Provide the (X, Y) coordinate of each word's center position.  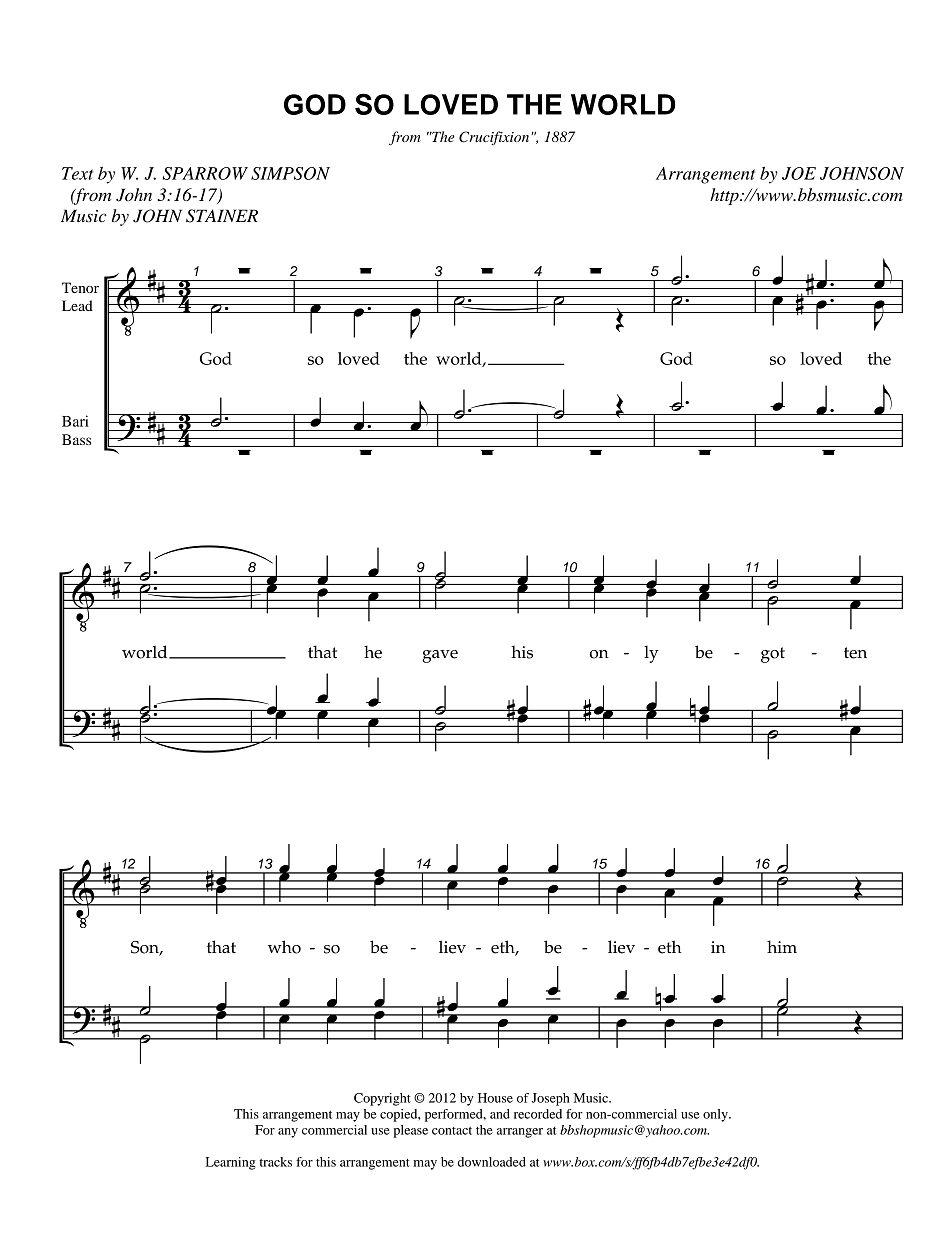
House (495, 1098)
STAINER (222, 216)
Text (77, 173)
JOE (799, 173)
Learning (231, 1163)
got (773, 655)
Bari (75, 421)
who (284, 947)
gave (440, 656)
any (288, 1133)
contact (452, 1131)
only (716, 1115)
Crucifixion (495, 138)
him (782, 946)
